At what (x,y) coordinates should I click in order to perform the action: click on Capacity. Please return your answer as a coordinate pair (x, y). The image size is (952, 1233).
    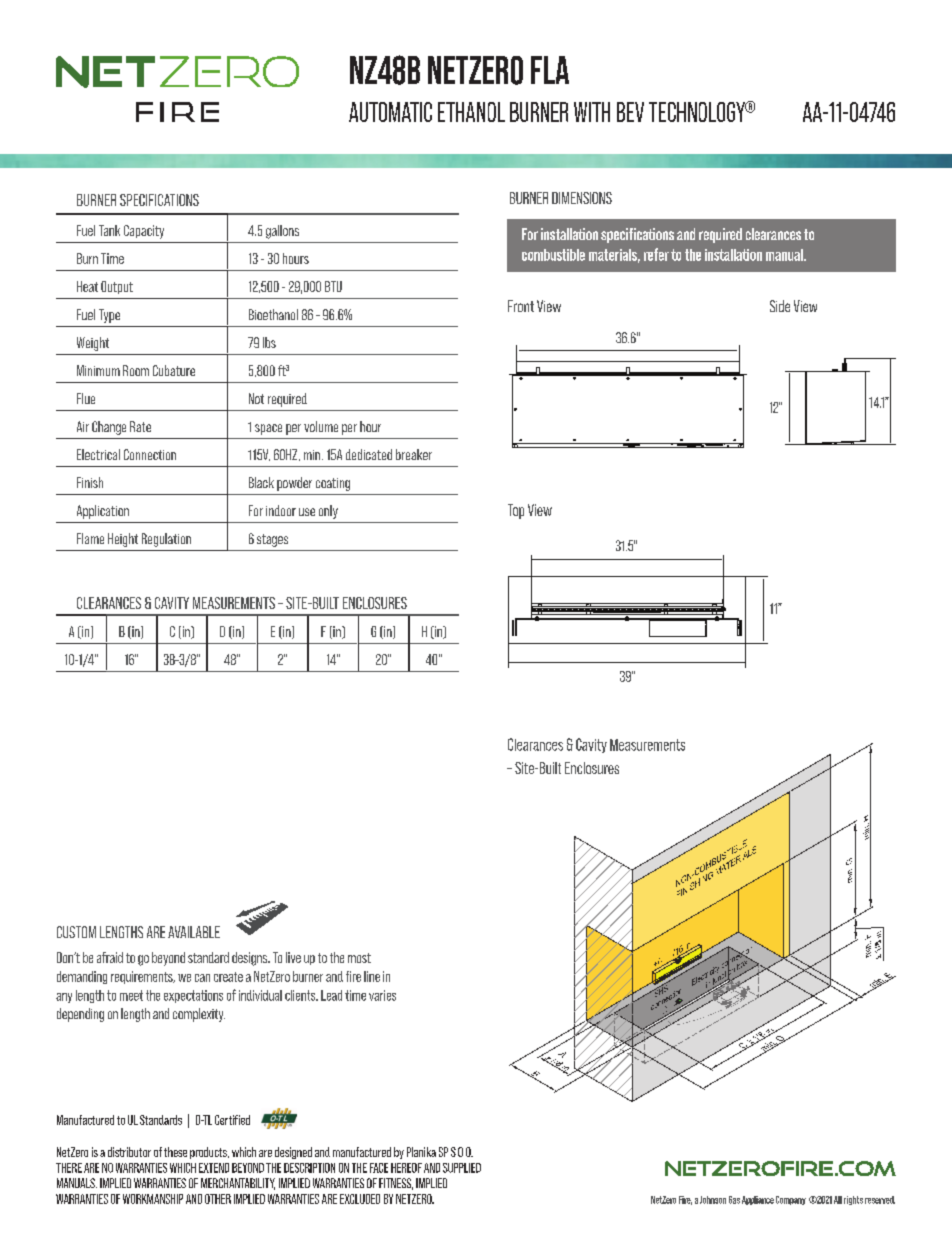
    Looking at the image, I should click on (144, 232).
